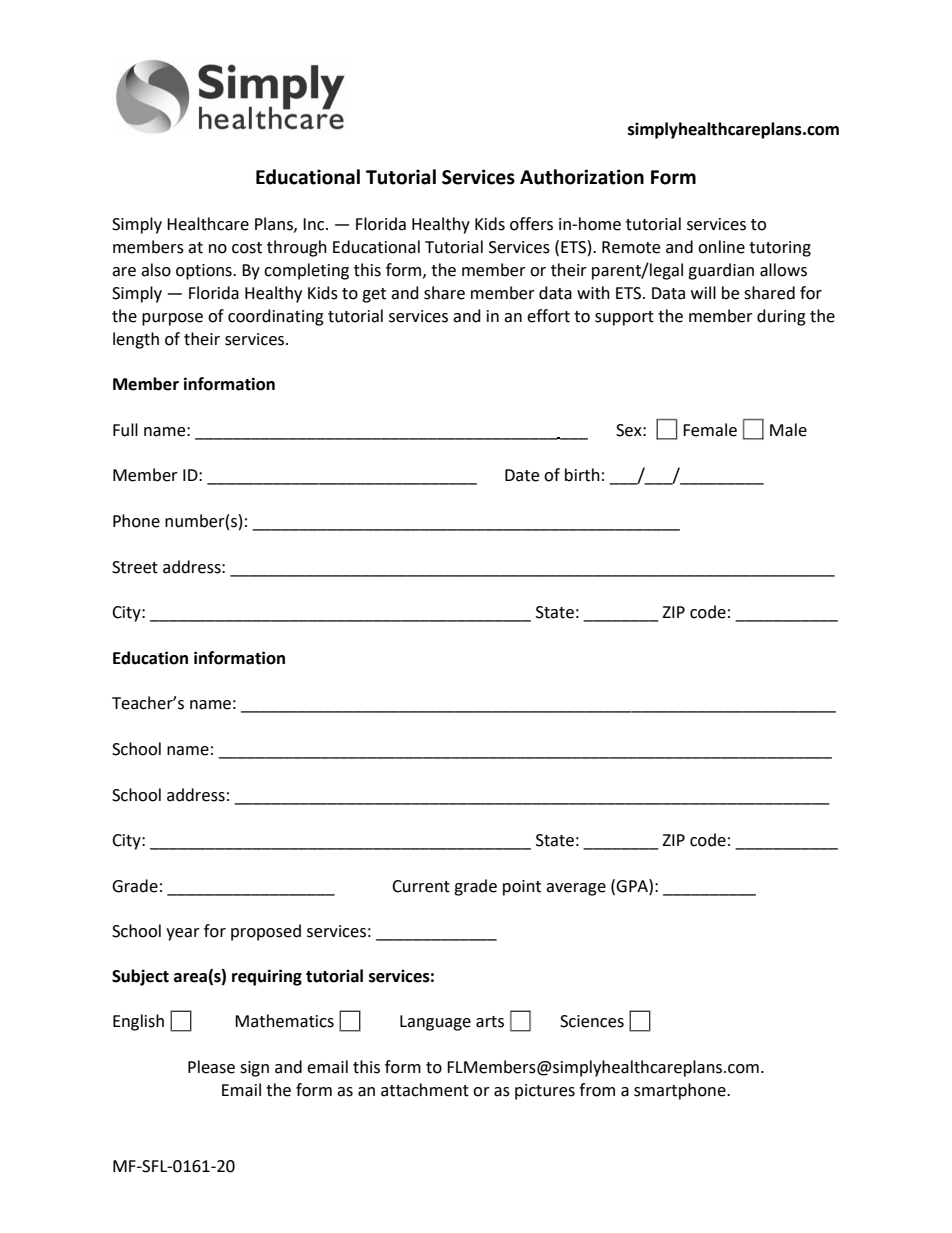 The width and height of the image is (952, 1233). I want to click on average, so click(576, 889).
